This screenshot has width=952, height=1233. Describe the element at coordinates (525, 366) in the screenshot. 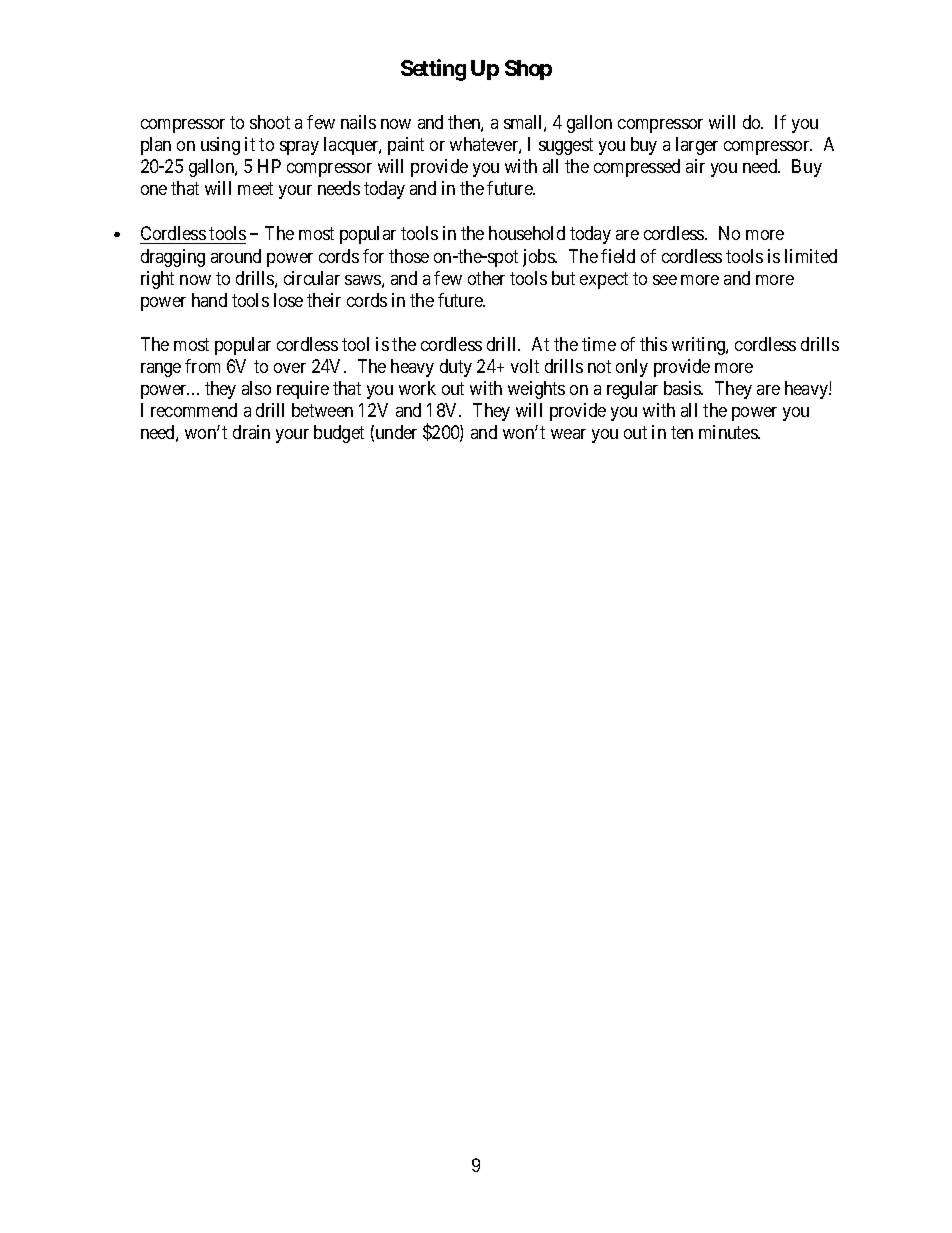

I see `volt` at that location.
